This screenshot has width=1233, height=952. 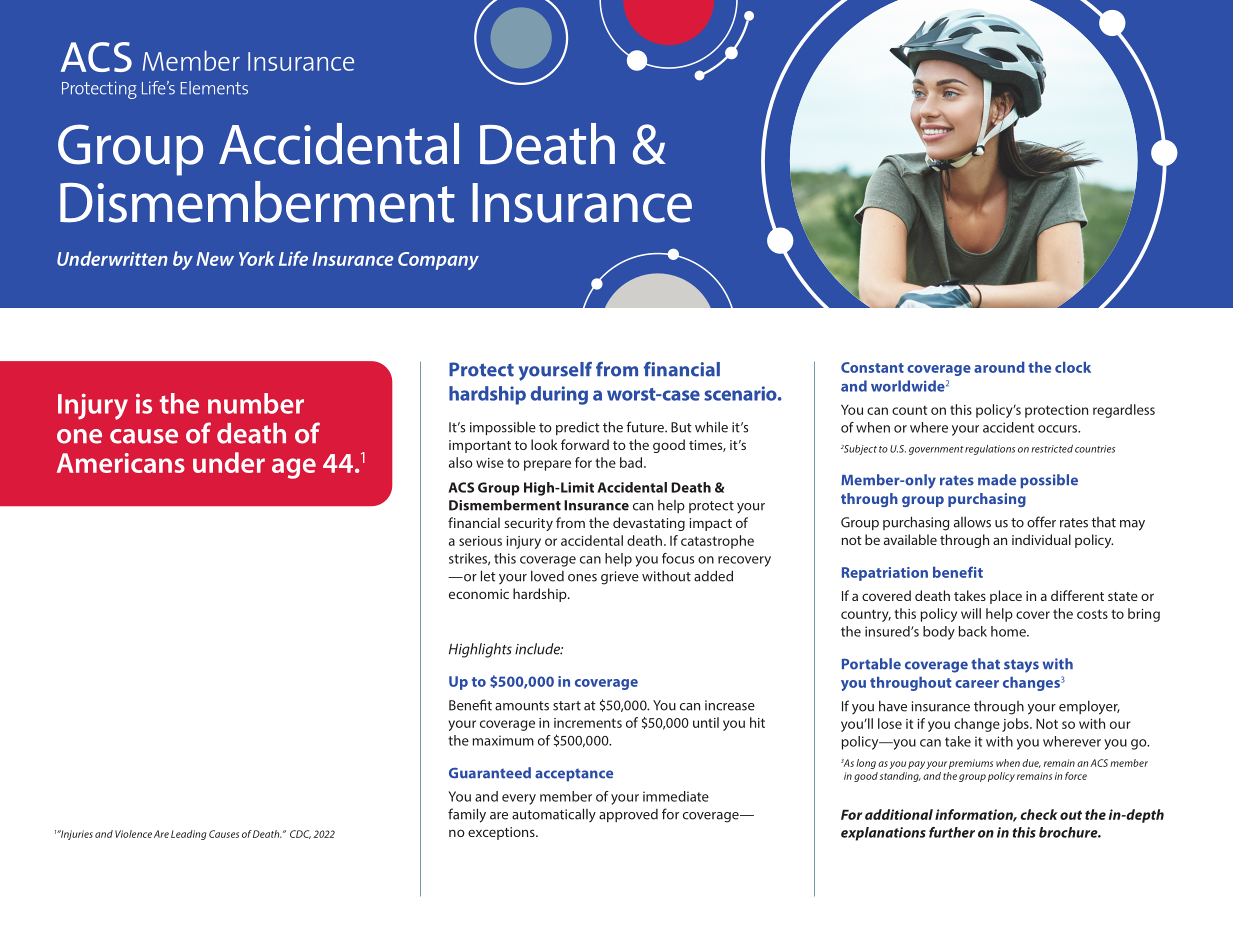 I want to click on economic, so click(x=479, y=594).
